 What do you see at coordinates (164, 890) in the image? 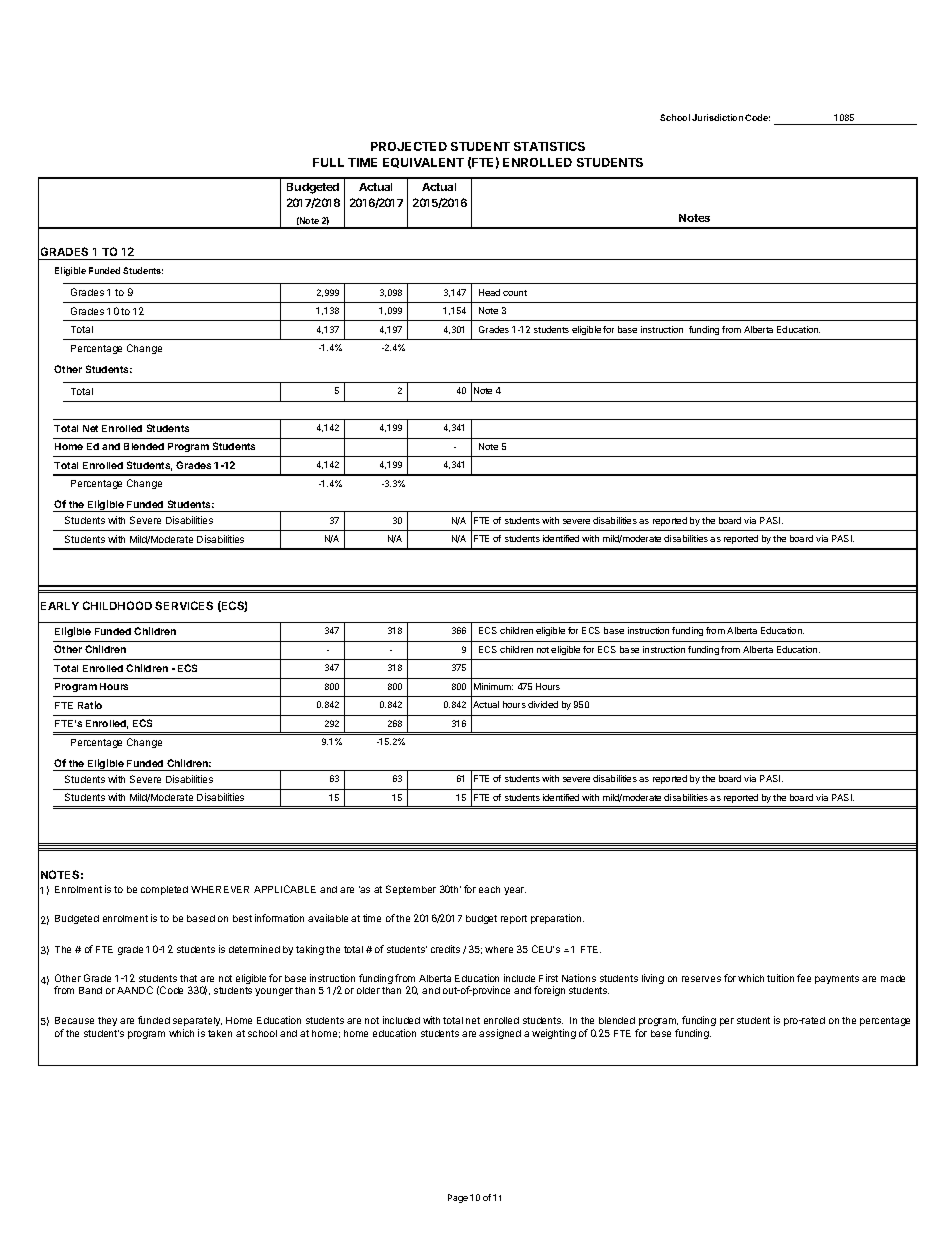
I see `completed` at bounding box center [164, 890].
